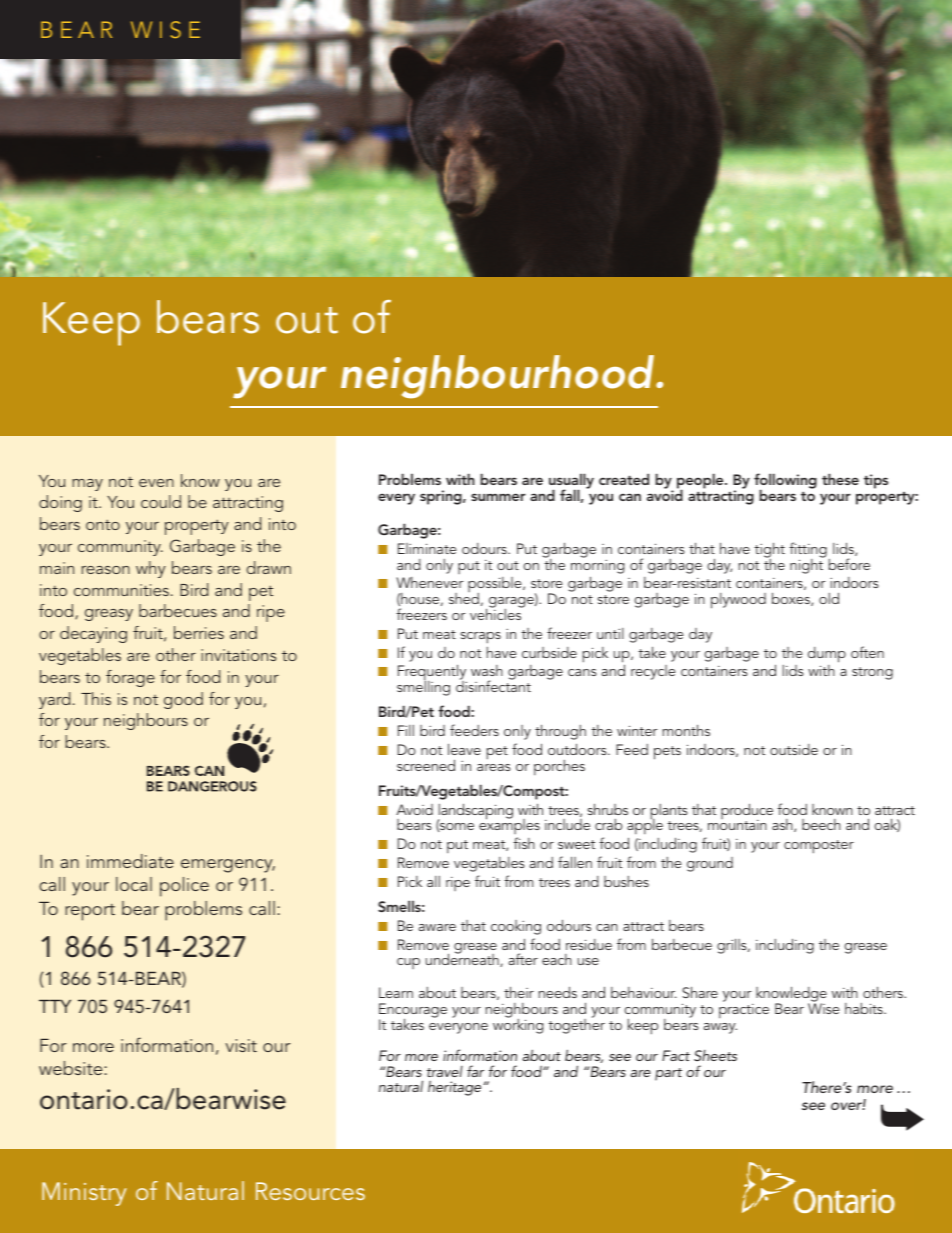 Image resolution: width=952 pixels, height=1233 pixels. What do you see at coordinates (499, 377) in the image?
I see `neighbourhood` at bounding box center [499, 377].
